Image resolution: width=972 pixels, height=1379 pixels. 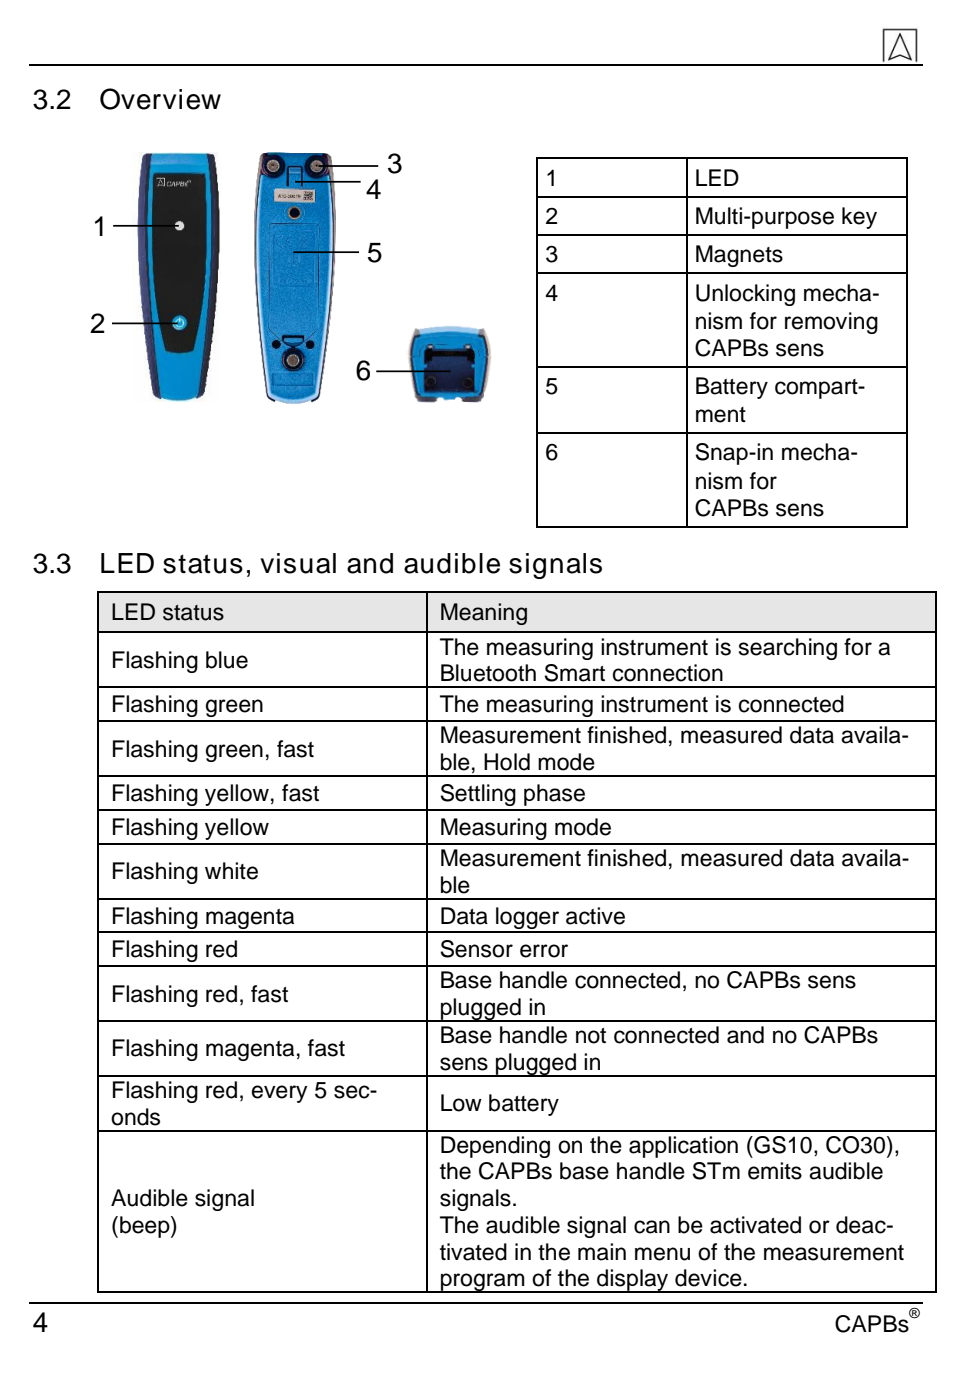 What do you see at coordinates (745, 295) in the screenshot?
I see `Unlocking` at bounding box center [745, 295].
